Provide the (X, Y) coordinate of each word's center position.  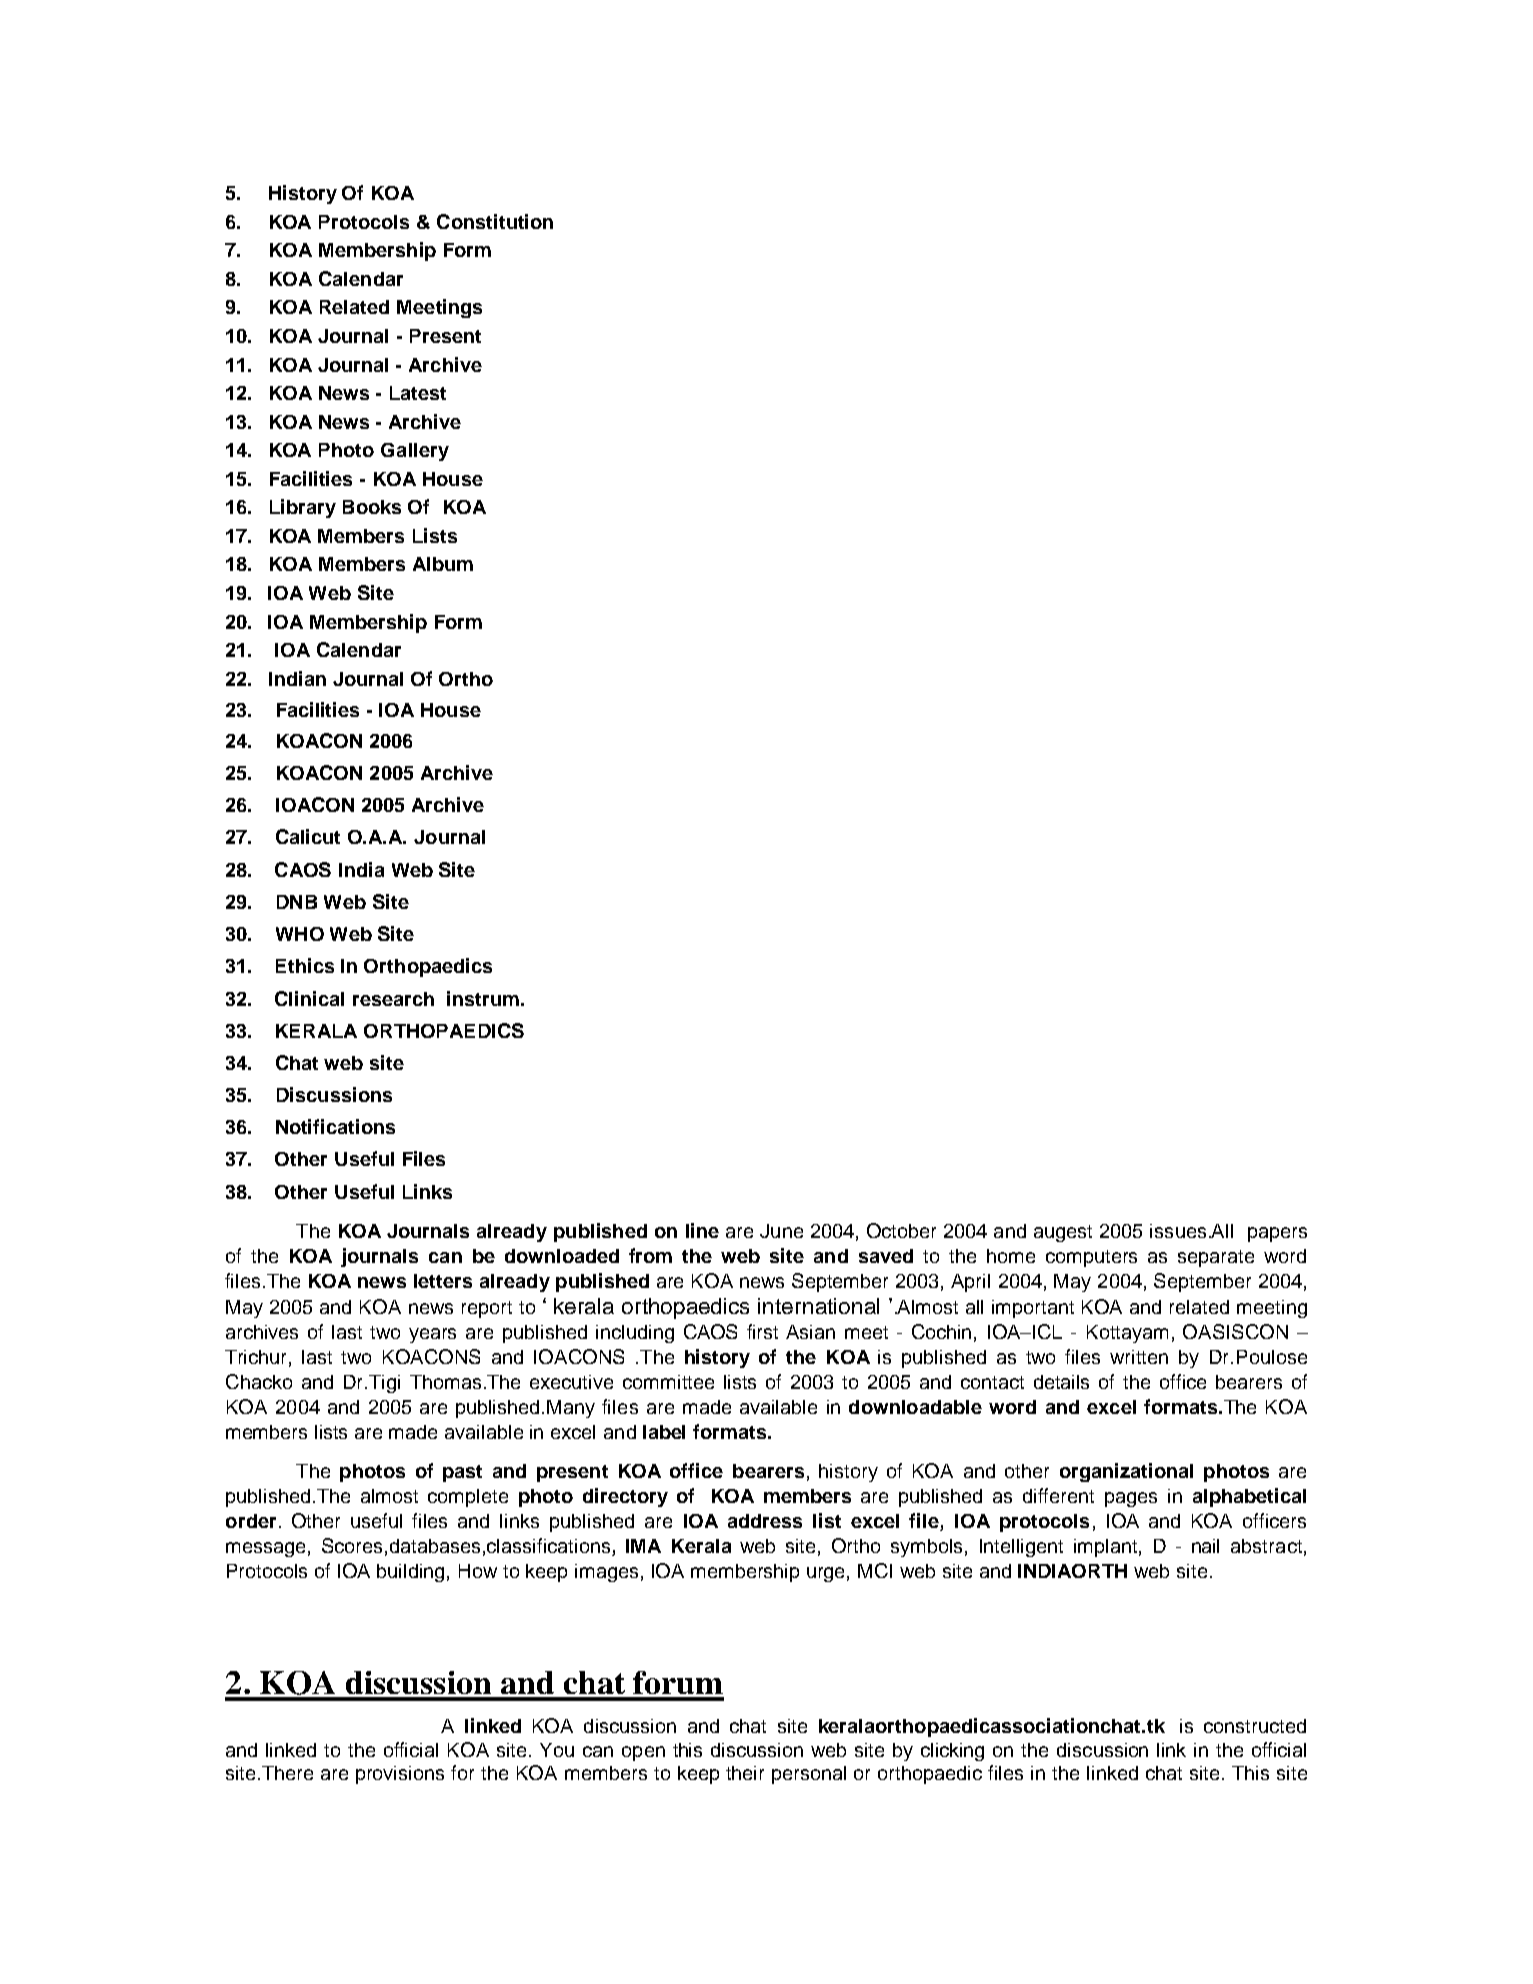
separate (1216, 1258)
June (781, 1231)
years (432, 1335)
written (1139, 1357)
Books (372, 507)
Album (443, 564)
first (762, 1331)
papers (1277, 1234)
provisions (400, 1775)
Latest (418, 393)
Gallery (415, 452)
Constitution (495, 221)
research (393, 999)
